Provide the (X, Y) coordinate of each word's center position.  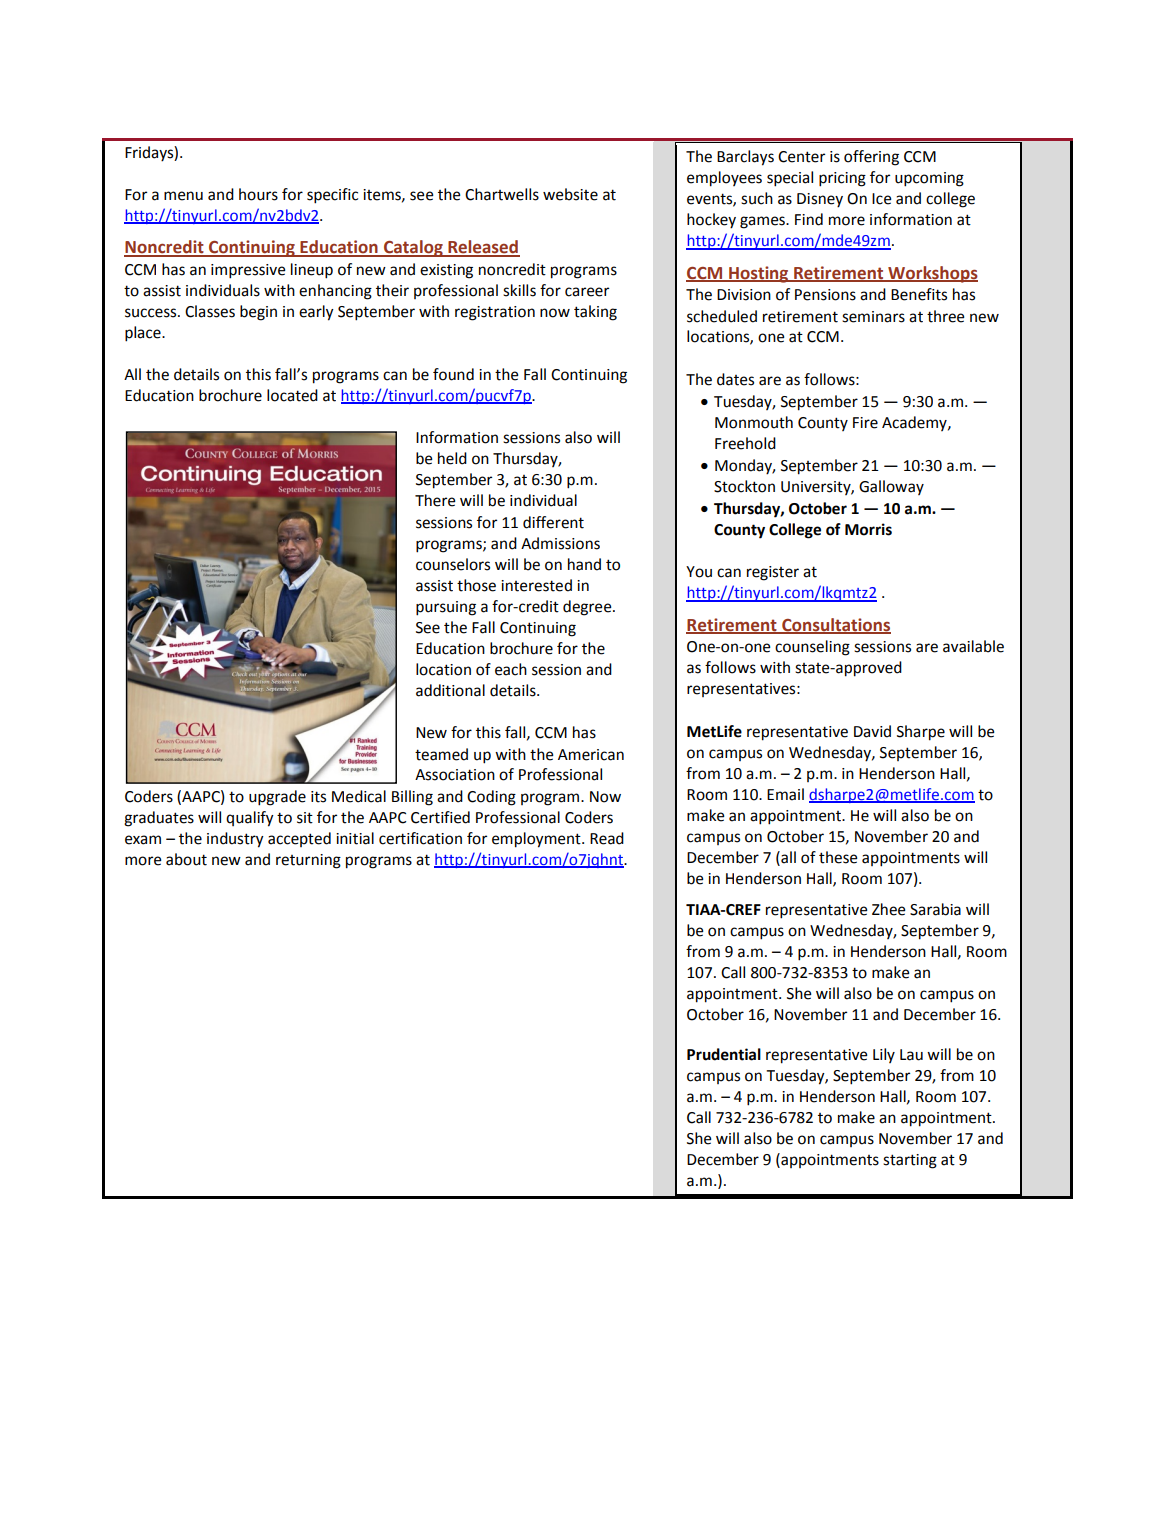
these (838, 857)
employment (537, 840)
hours (258, 194)
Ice (882, 199)
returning (308, 861)
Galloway (891, 487)
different (553, 522)
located (292, 395)
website (570, 194)
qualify (250, 819)
